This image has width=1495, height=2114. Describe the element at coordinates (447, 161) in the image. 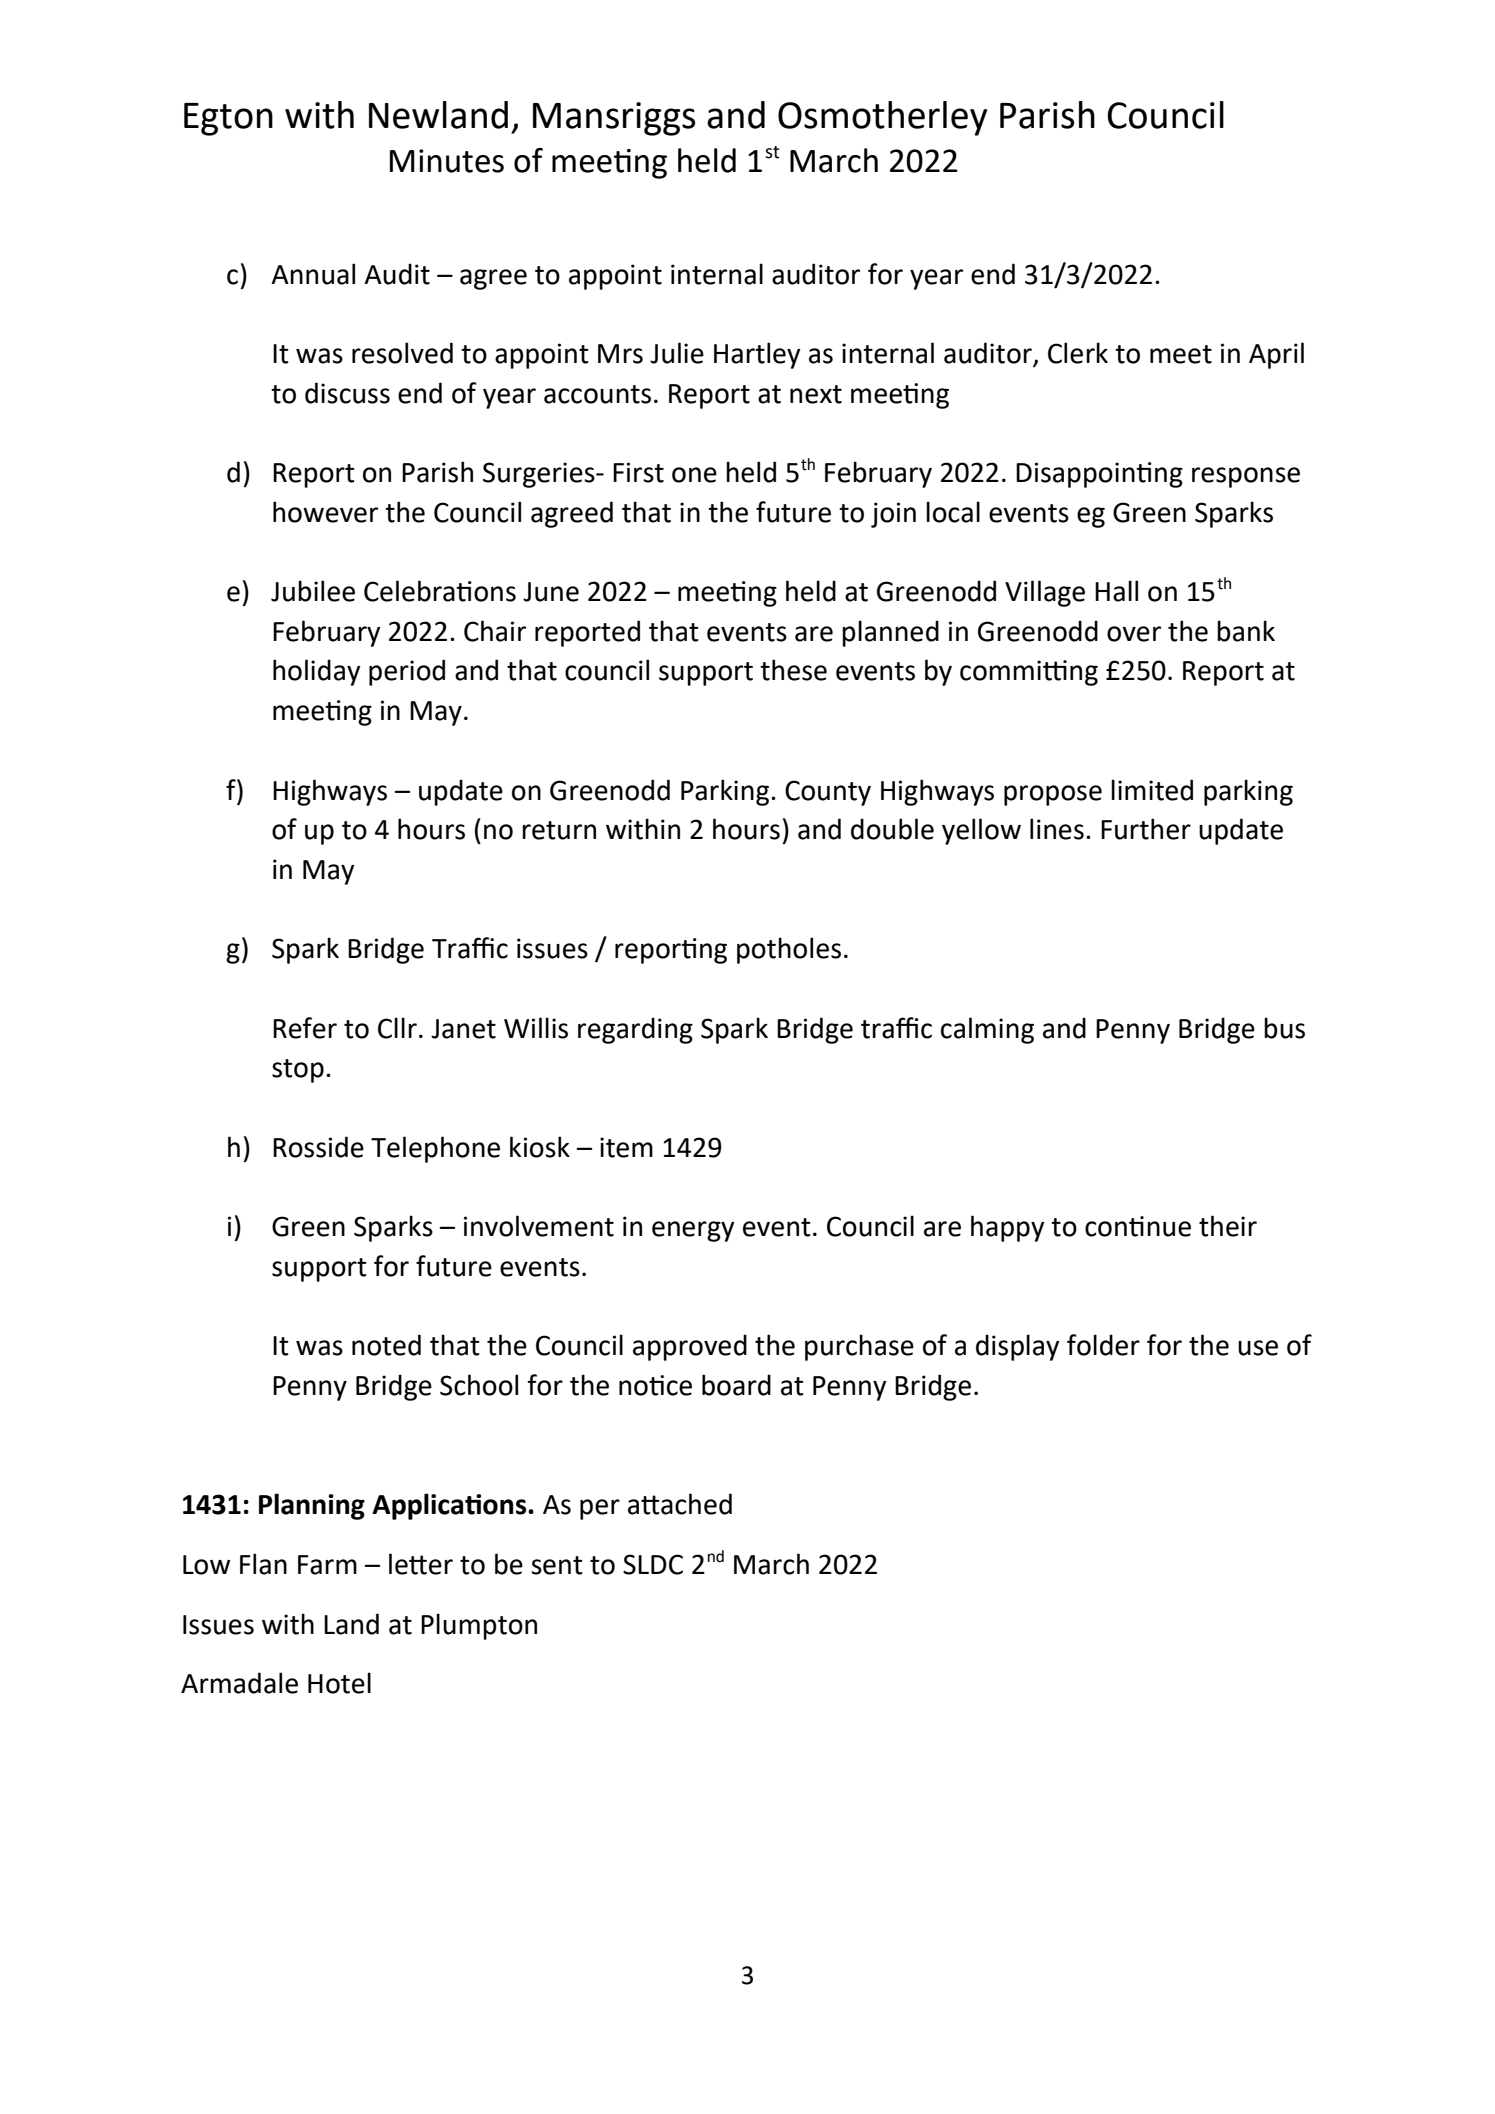

I see `Minutes` at that location.
